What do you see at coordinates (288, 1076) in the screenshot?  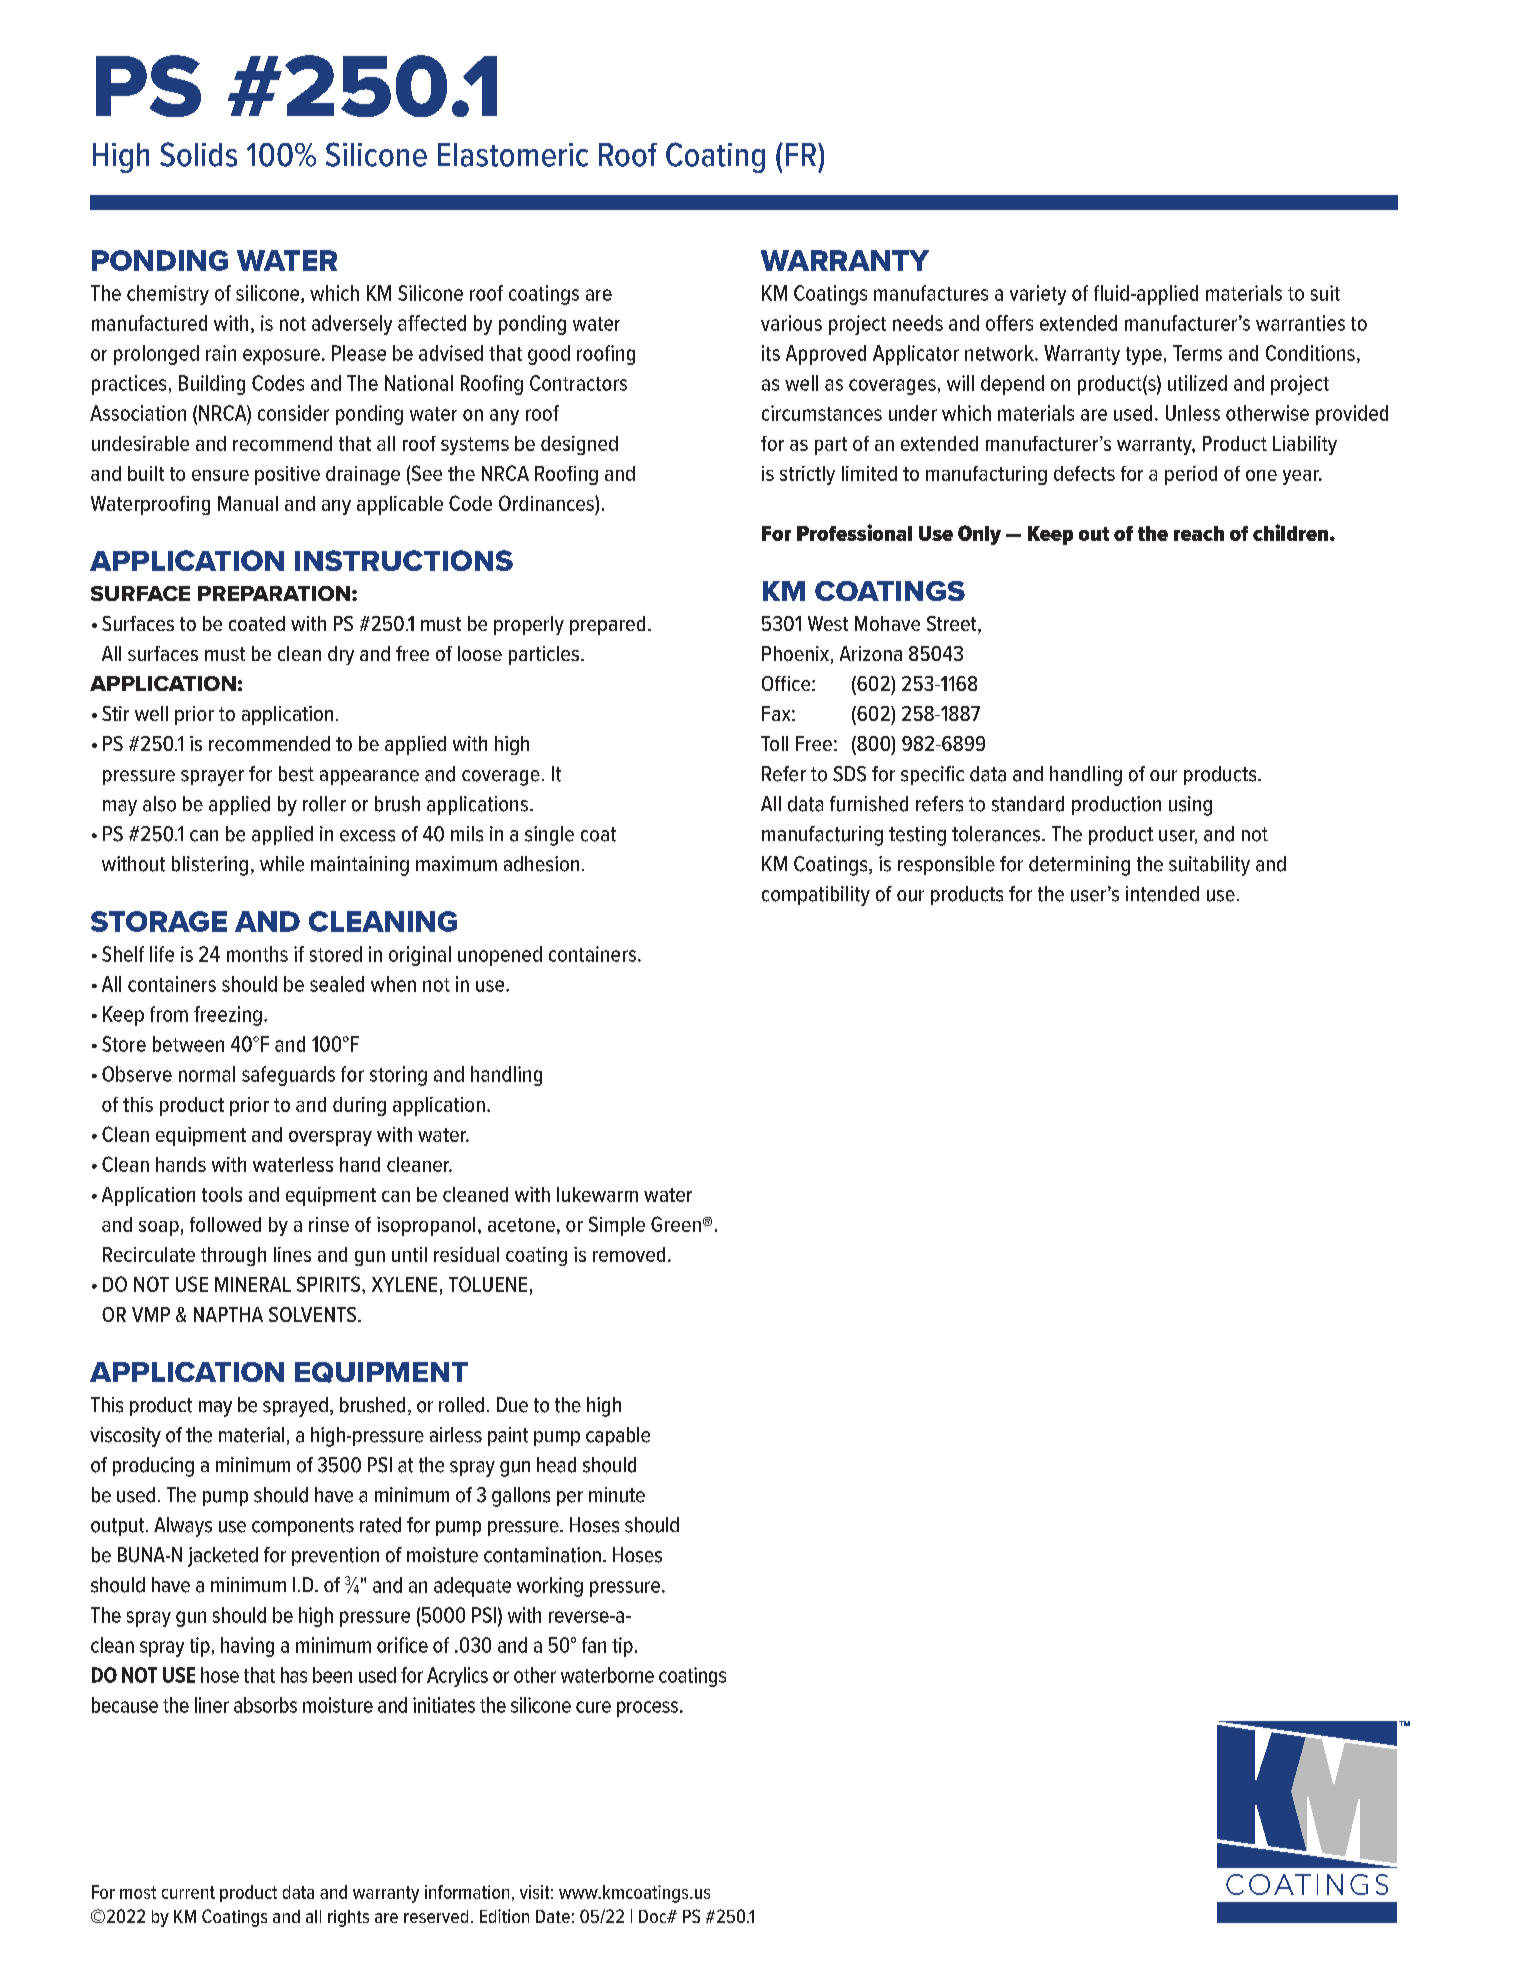 I see `safeguards` at bounding box center [288, 1076].
